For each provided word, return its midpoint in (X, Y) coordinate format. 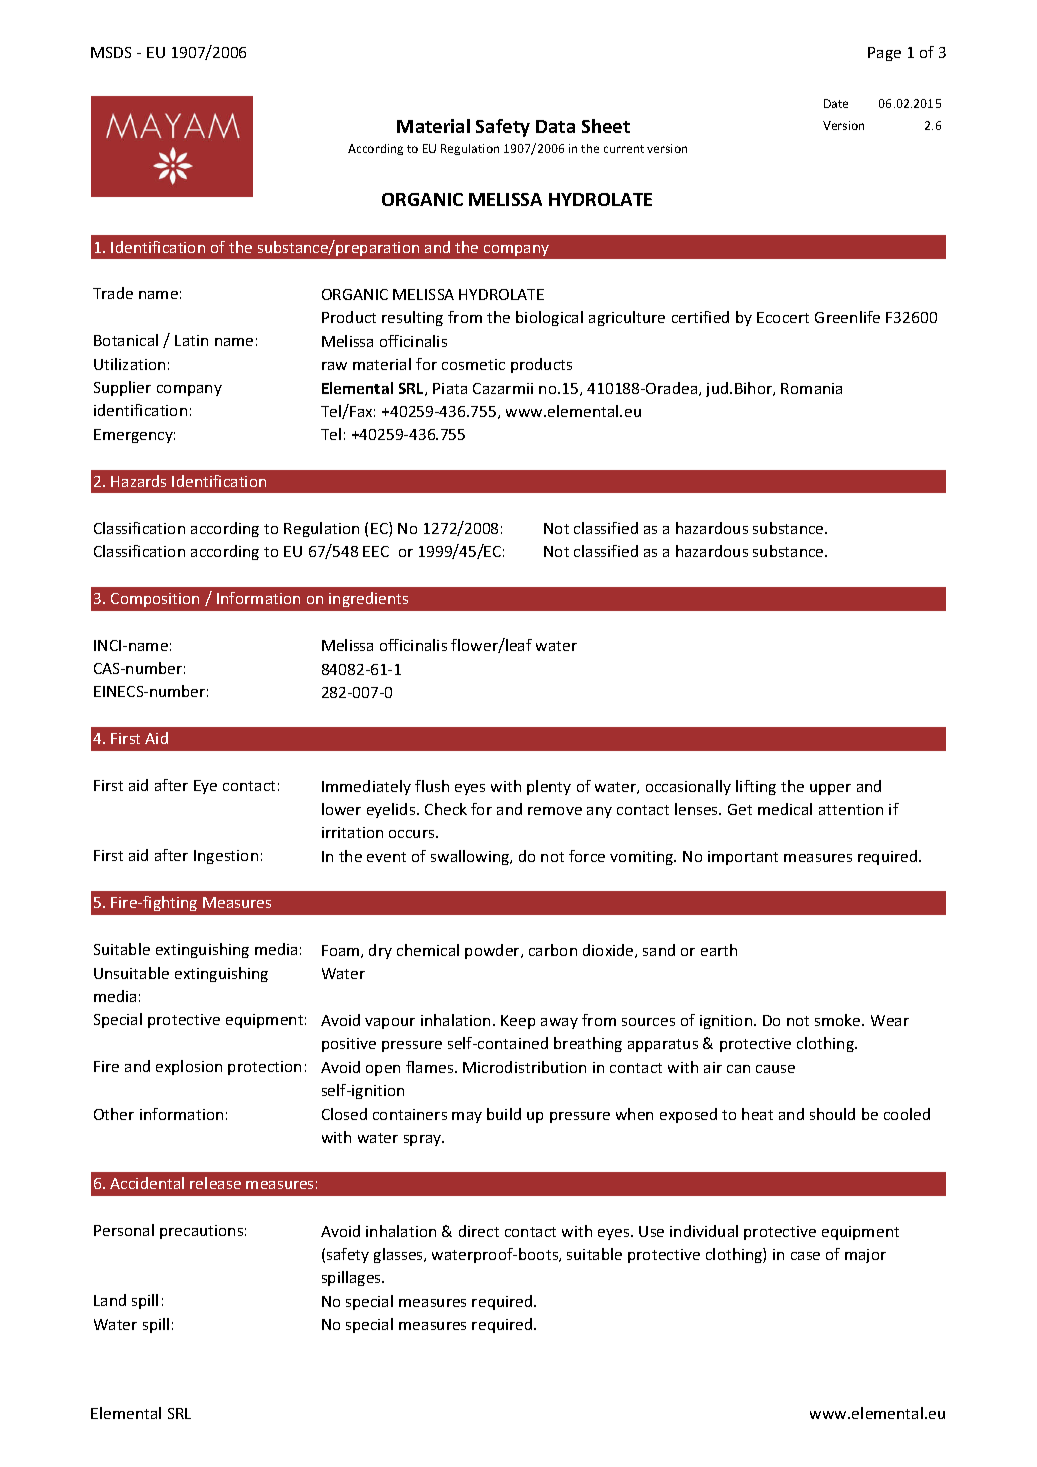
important (743, 858)
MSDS (111, 52)
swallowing (471, 857)
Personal (124, 1230)
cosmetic (473, 364)
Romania (811, 388)
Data (555, 126)
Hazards (138, 481)
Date (836, 103)
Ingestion (226, 857)
